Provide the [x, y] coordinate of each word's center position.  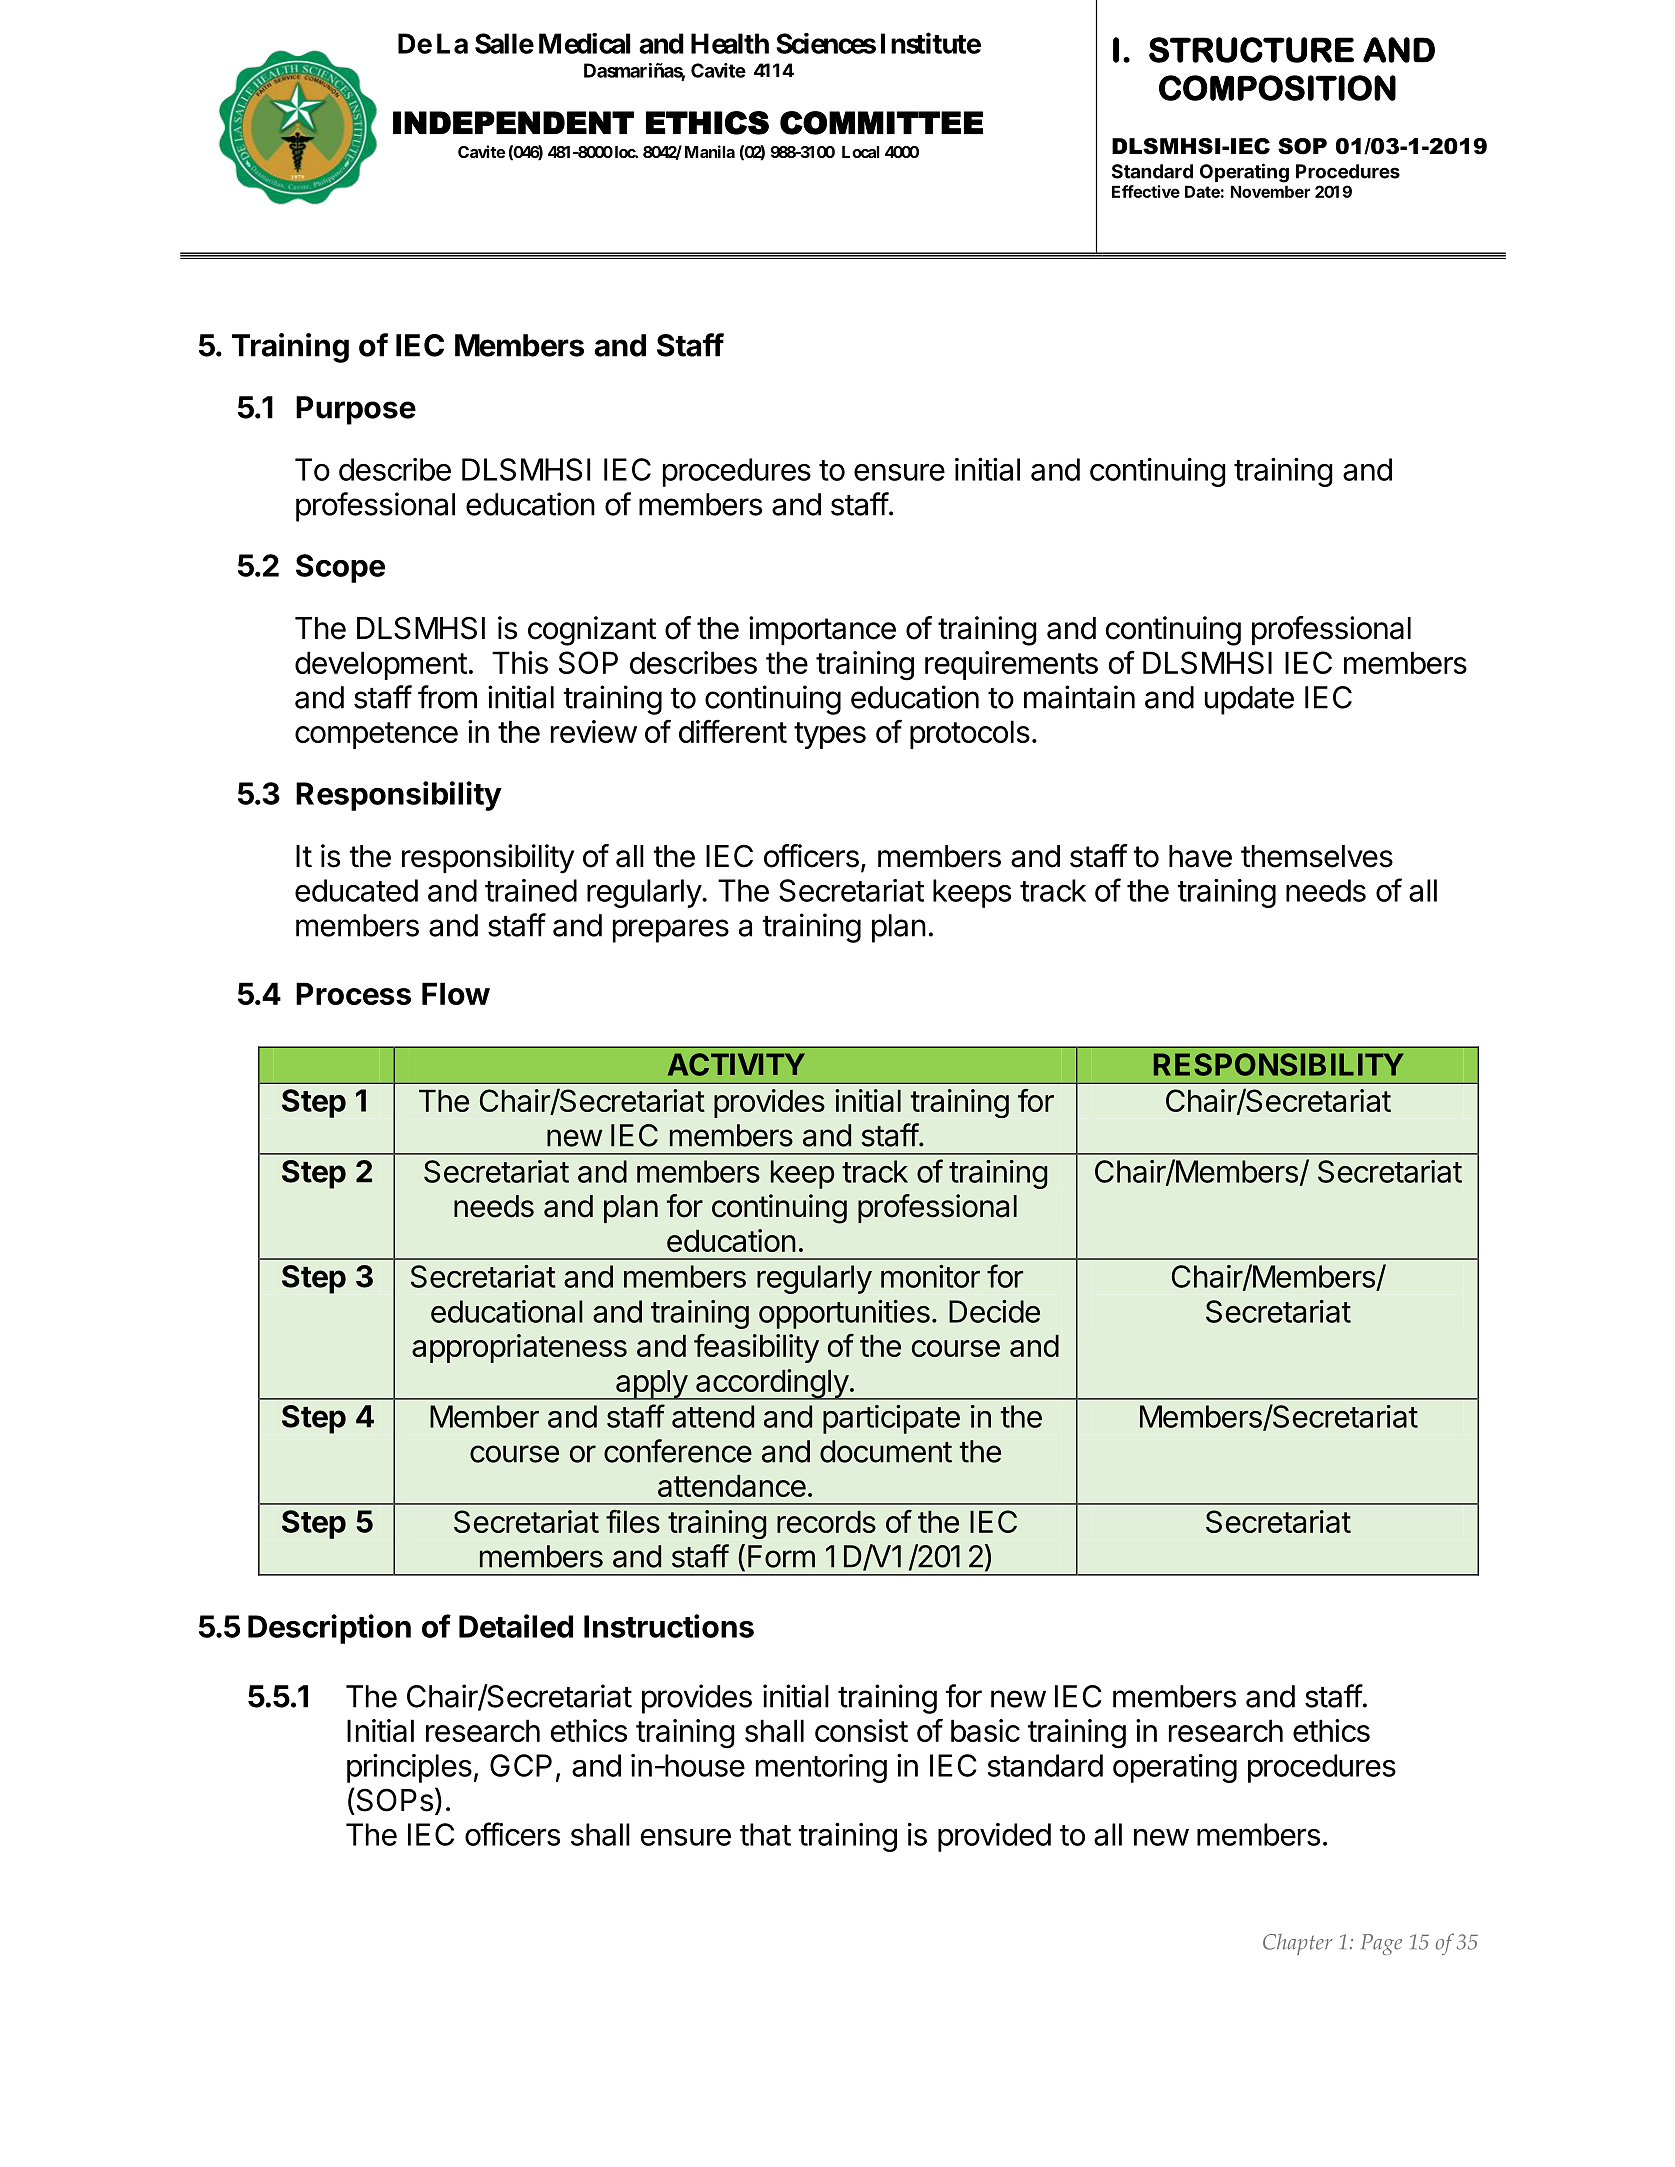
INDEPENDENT [513, 122]
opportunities [844, 1314]
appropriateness [519, 1348]
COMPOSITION [1277, 88]
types [830, 735]
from [447, 697]
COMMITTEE [881, 123]
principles [409, 1768]
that [765, 1834]
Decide [994, 1311]
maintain [1079, 697]
